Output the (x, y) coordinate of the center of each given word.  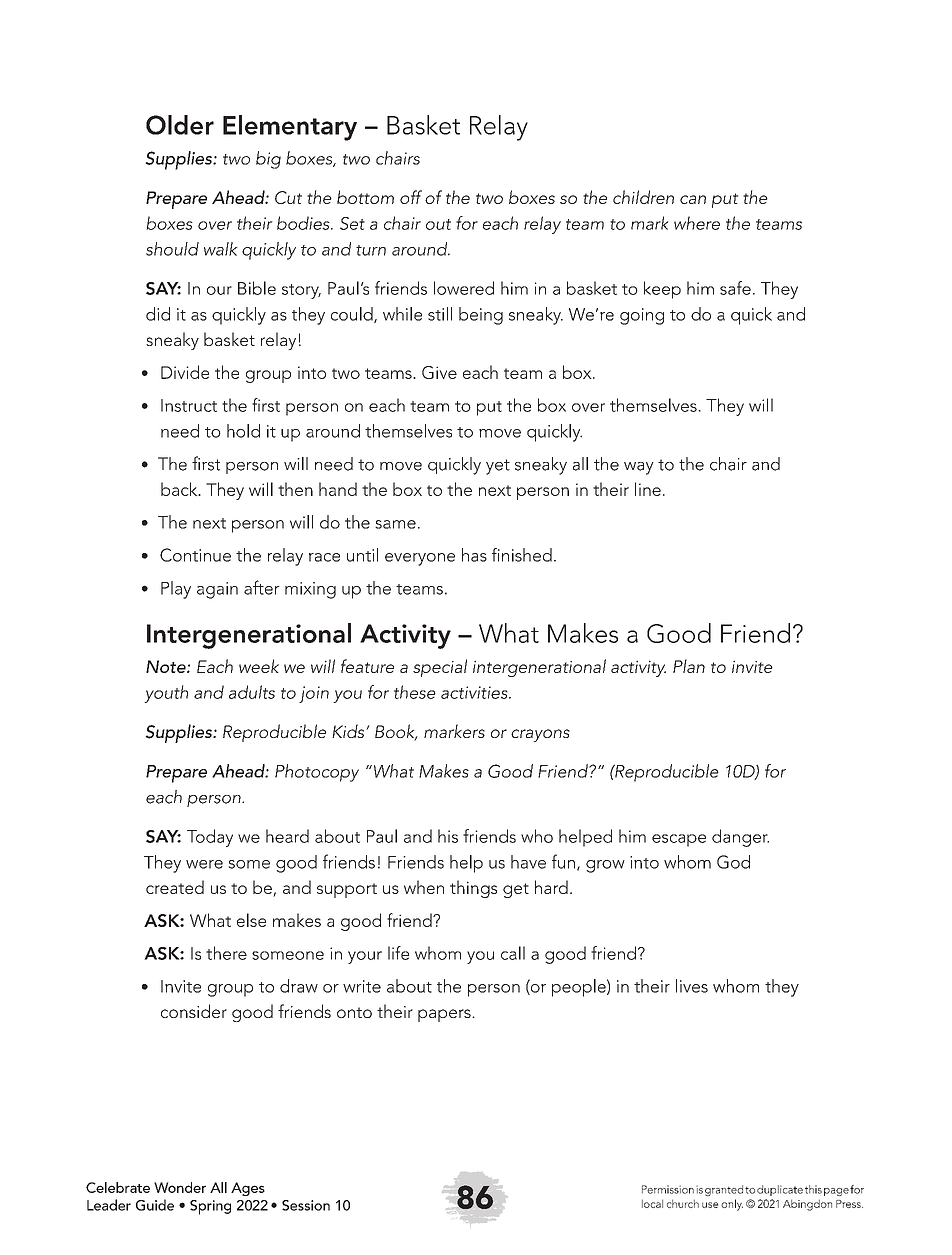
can (693, 199)
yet (498, 467)
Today (210, 838)
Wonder (180, 1187)
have (528, 862)
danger (740, 838)
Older (180, 125)
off (411, 197)
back (180, 489)
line (648, 489)
